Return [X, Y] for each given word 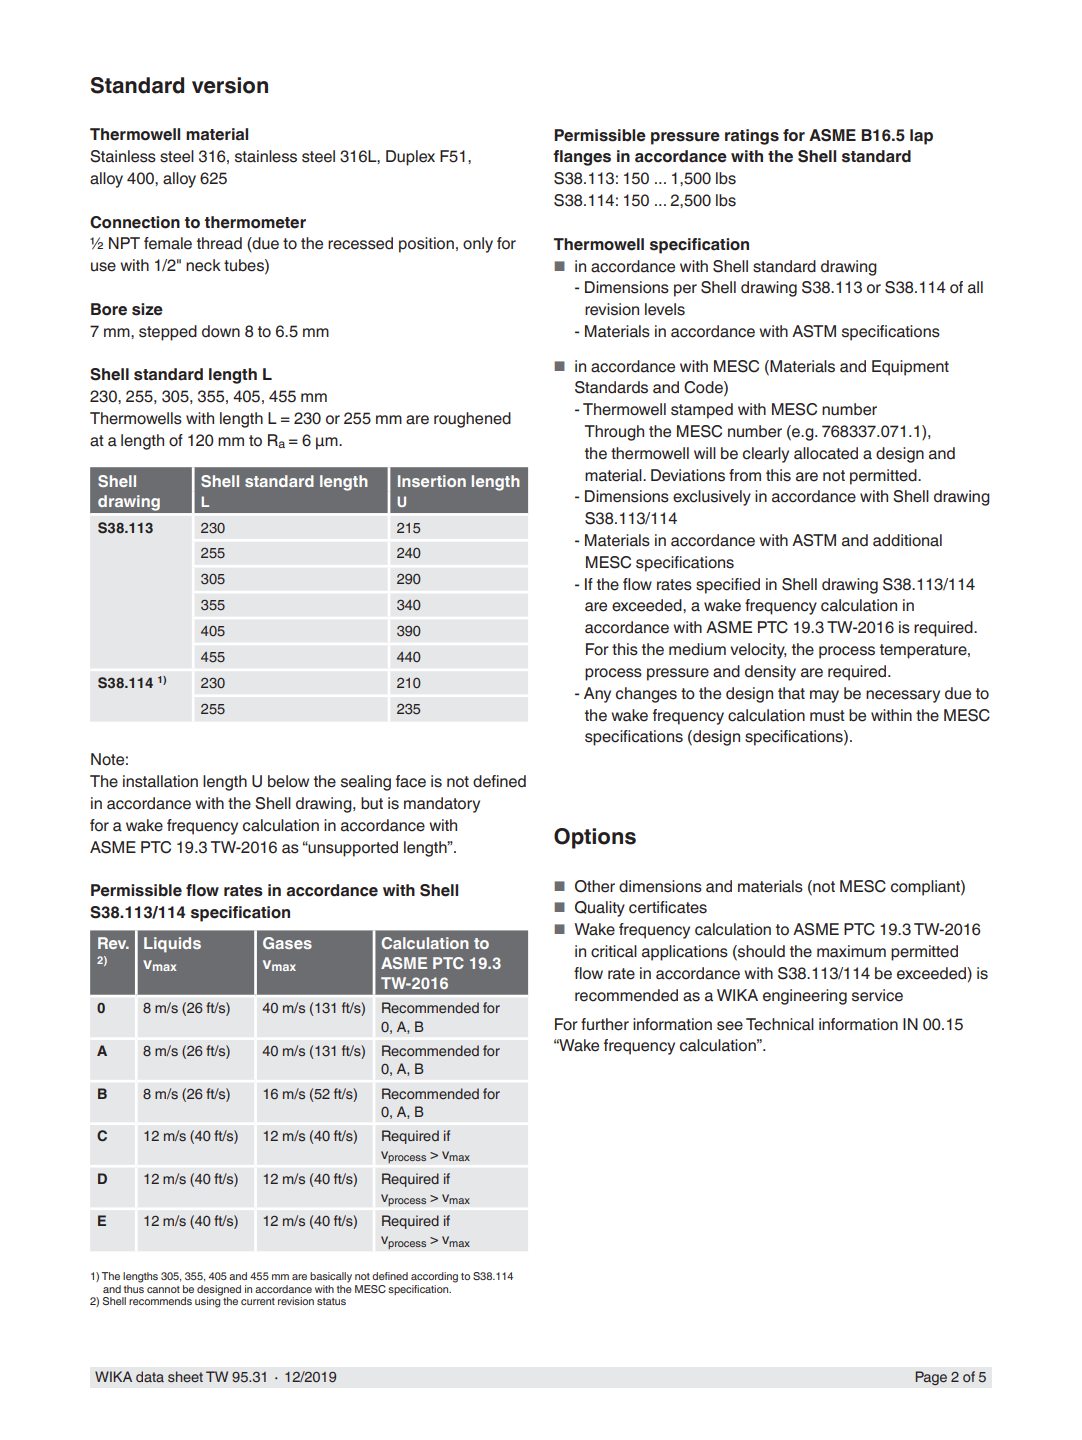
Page [931, 1378]
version [230, 85]
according [434, 1277]
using [208, 1301]
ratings [752, 137]
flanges [582, 158]
